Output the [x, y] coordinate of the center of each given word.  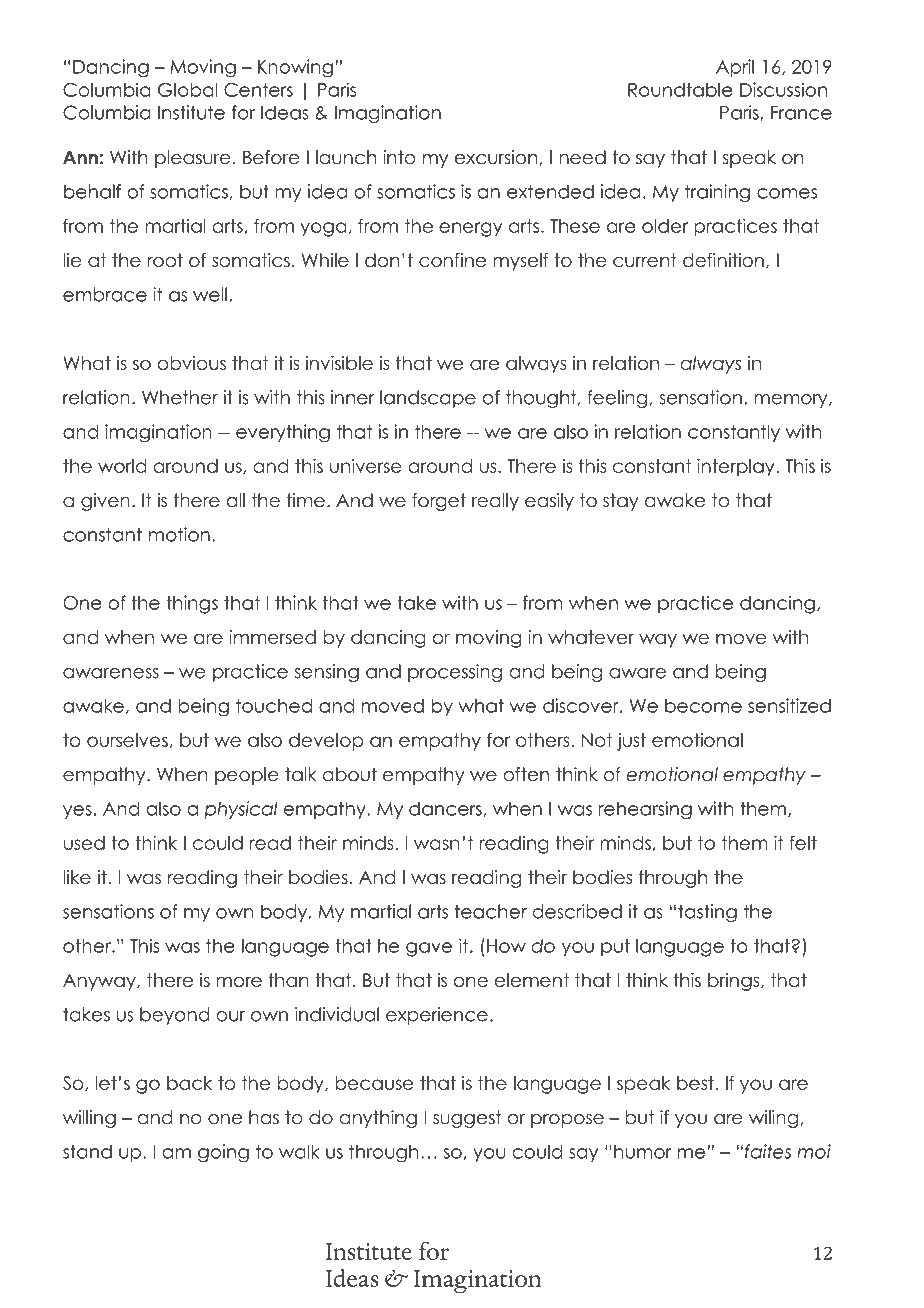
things [192, 604]
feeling [617, 399]
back [189, 1083]
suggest [467, 1119]
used [84, 843]
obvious [192, 363]
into [399, 157]
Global [188, 89]
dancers [446, 809]
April [735, 68]
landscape [428, 399]
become [703, 706]
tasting [707, 913]
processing [455, 673]
